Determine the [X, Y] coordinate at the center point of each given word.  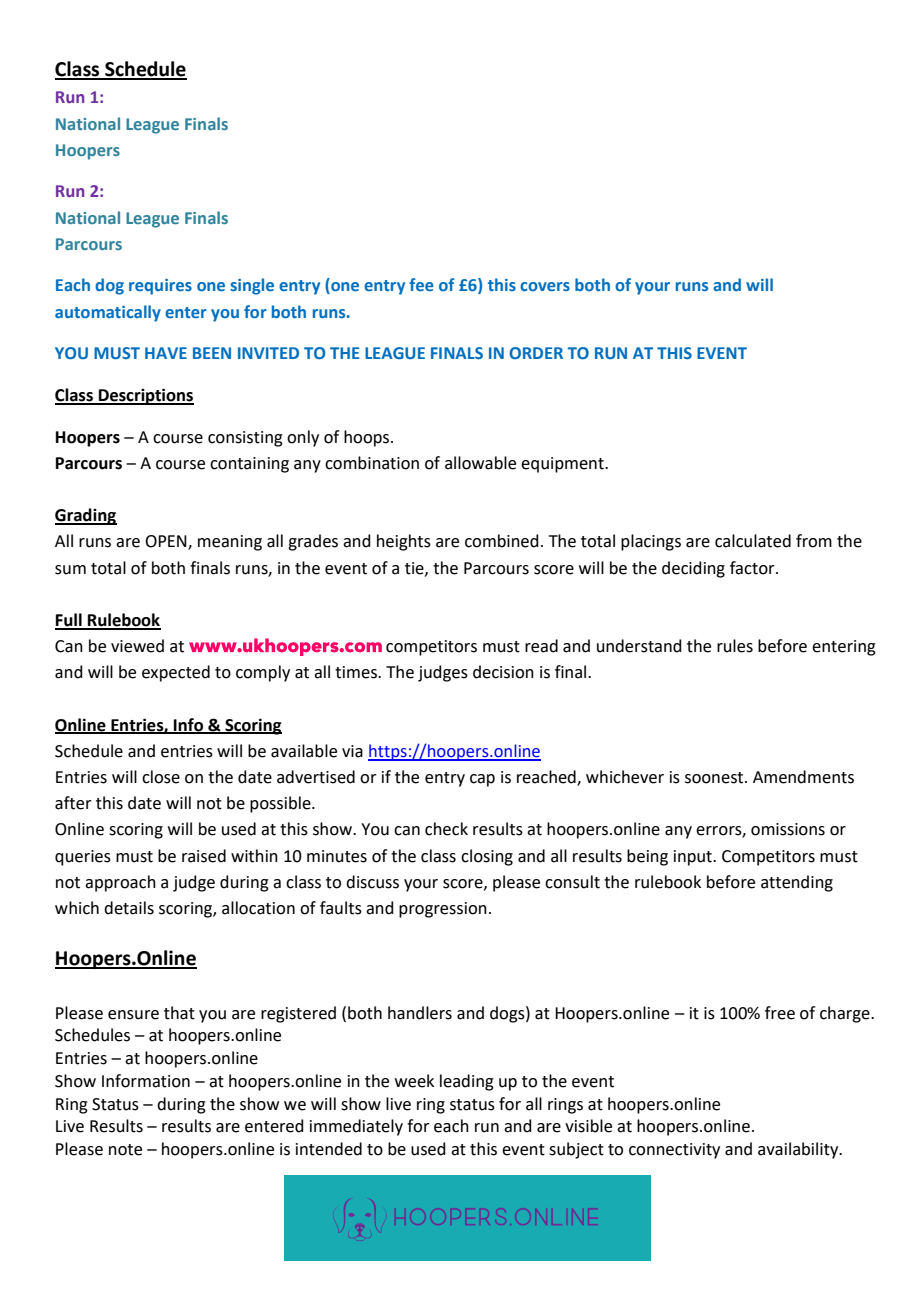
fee [421, 284]
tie [415, 569]
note [125, 1150]
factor [753, 568]
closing [487, 857]
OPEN [167, 542]
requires [160, 287]
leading [467, 1082]
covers [545, 286]
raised [204, 856]
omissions [788, 829]
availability [799, 1150]
